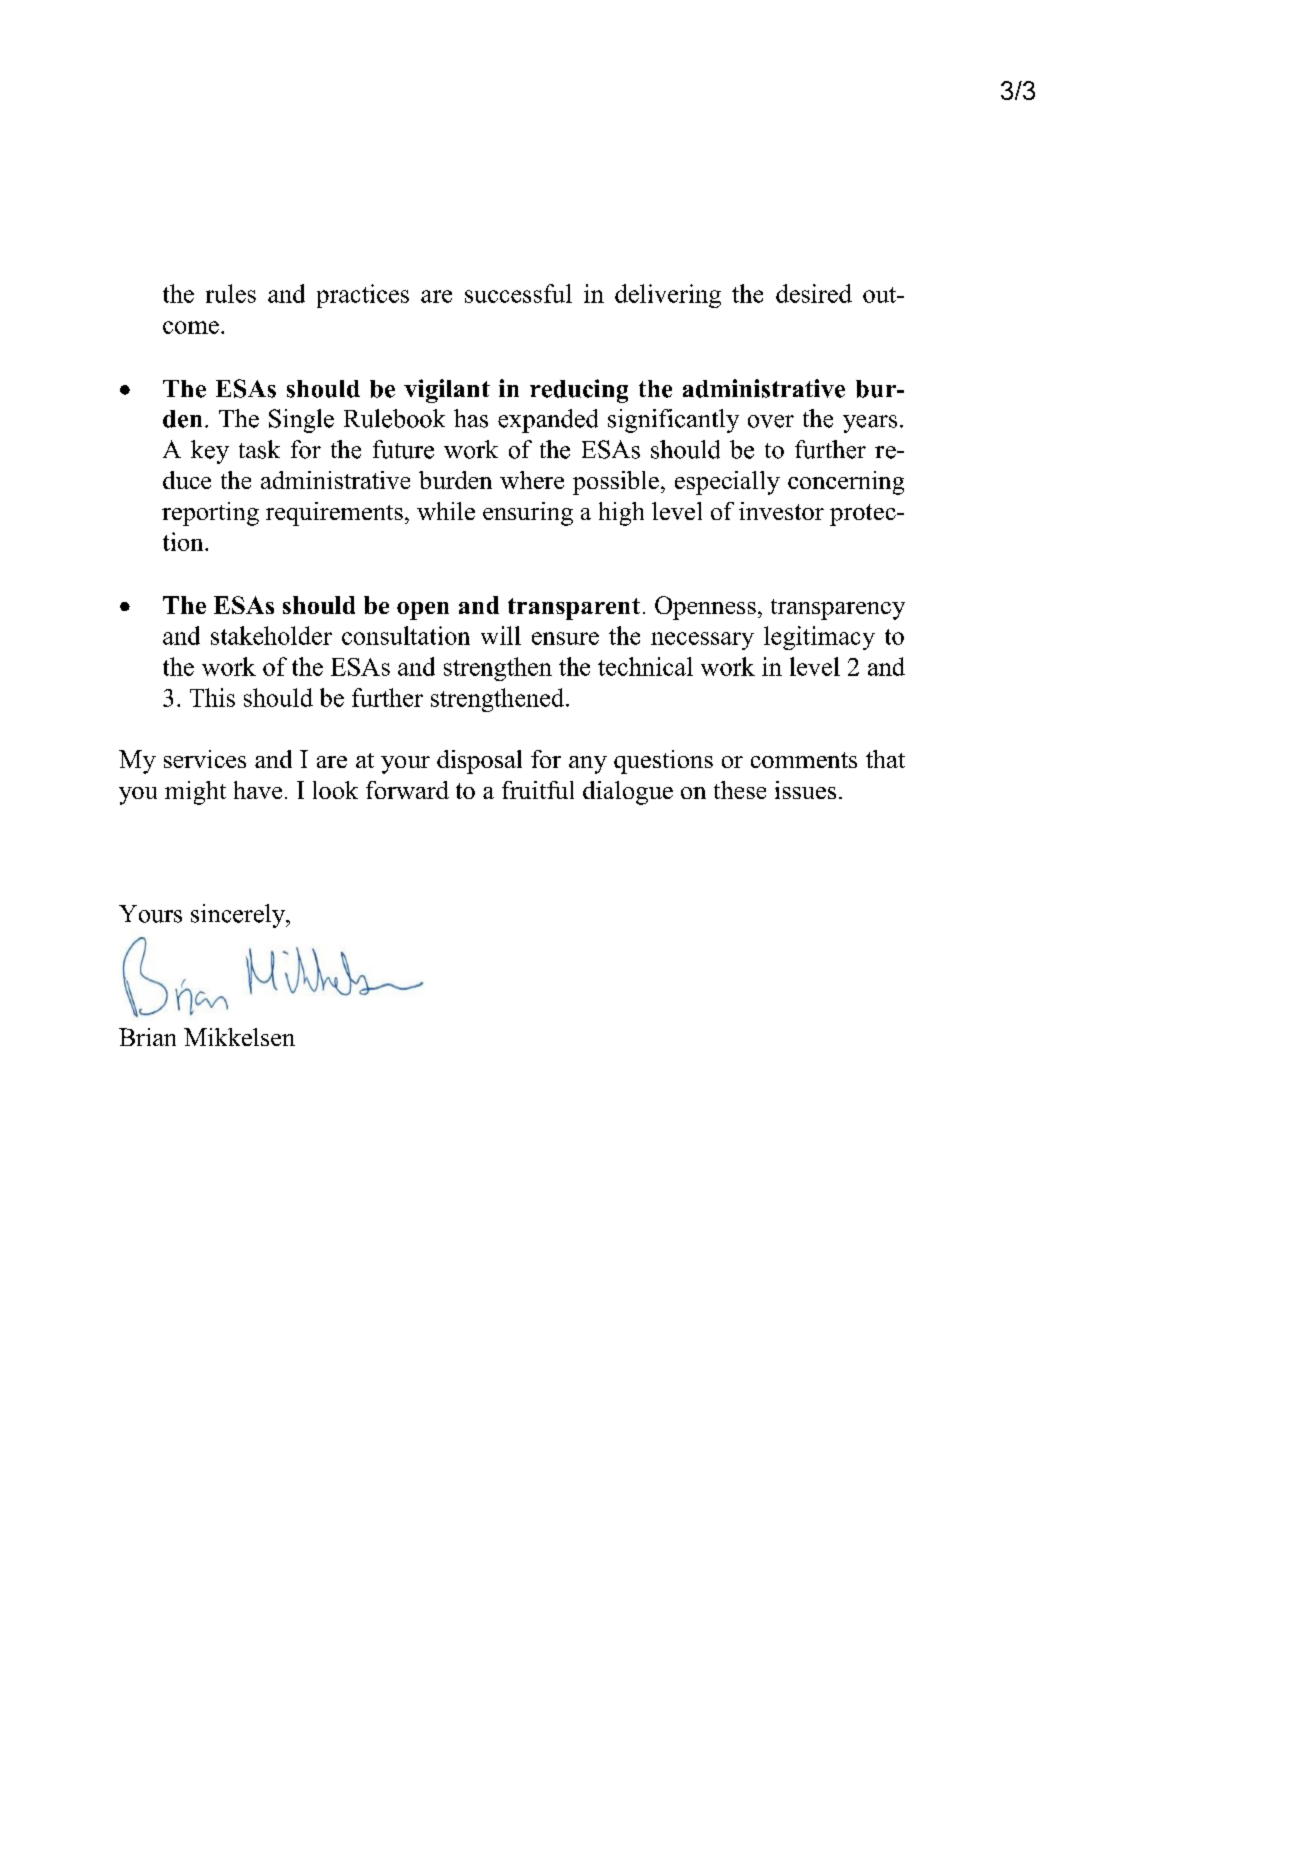  I want to click on have, so click(258, 790).
